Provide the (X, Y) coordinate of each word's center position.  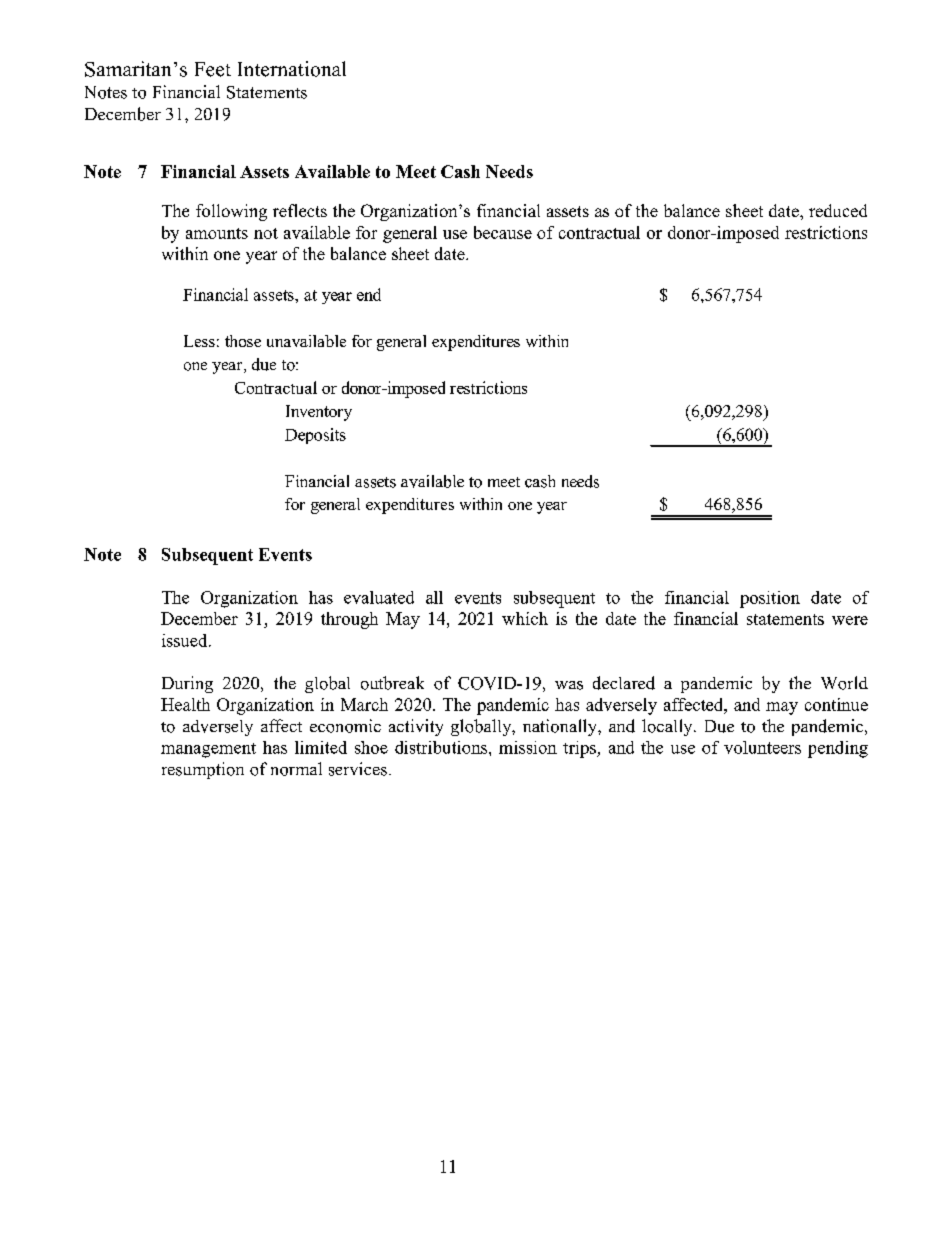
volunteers (762, 747)
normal (296, 769)
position (770, 599)
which (525, 618)
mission (528, 747)
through (349, 620)
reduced (838, 210)
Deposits (315, 436)
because (503, 232)
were (850, 620)
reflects (300, 210)
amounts (217, 233)
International (292, 69)
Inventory (319, 413)
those (243, 341)
